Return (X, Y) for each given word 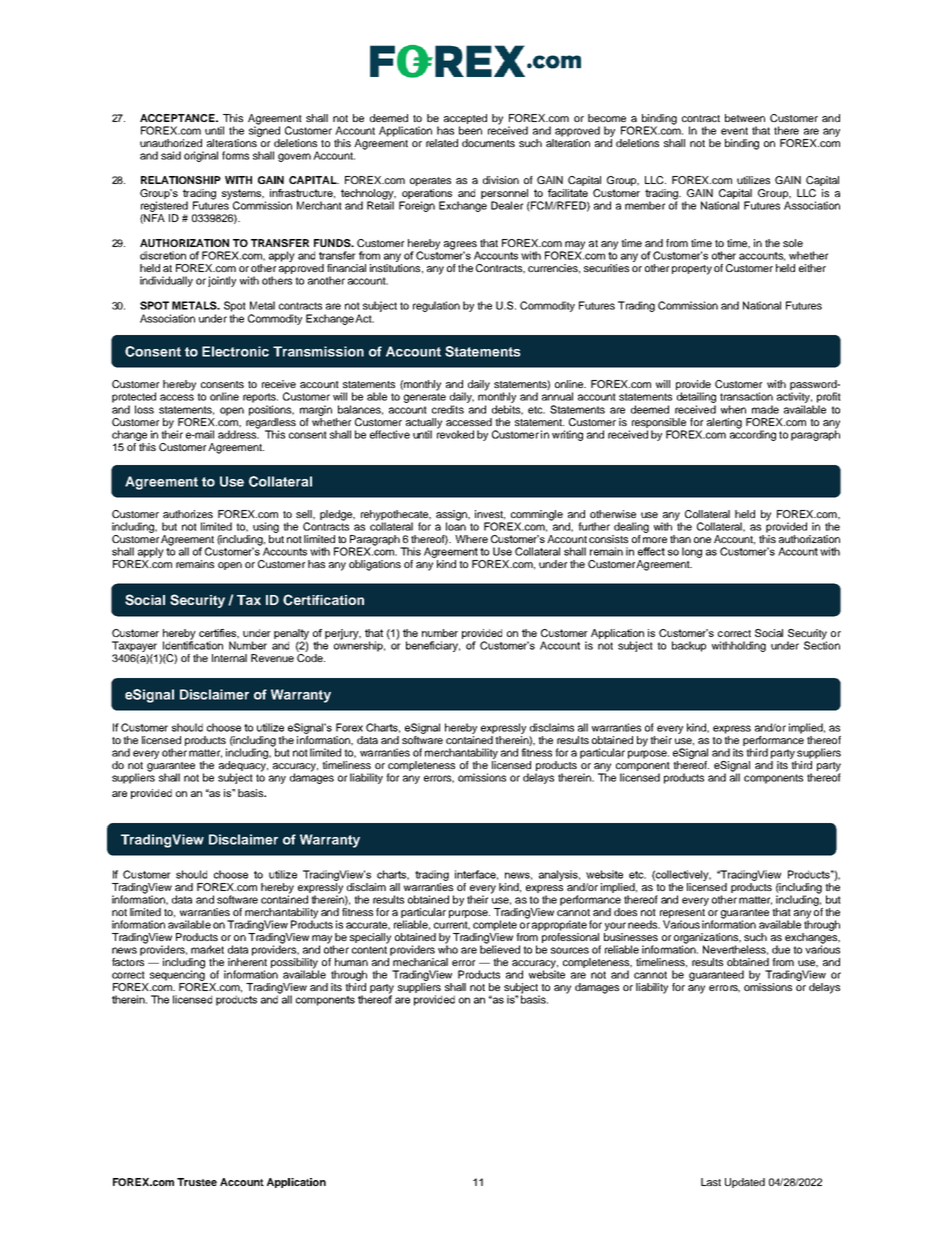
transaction (746, 396)
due (781, 949)
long (692, 552)
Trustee (197, 1182)
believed (500, 948)
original (201, 156)
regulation (436, 306)
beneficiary (433, 646)
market (207, 949)
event (734, 131)
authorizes (188, 514)
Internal (229, 658)
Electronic (235, 351)
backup (689, 646)
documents (488, 143)
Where (471, 539)
